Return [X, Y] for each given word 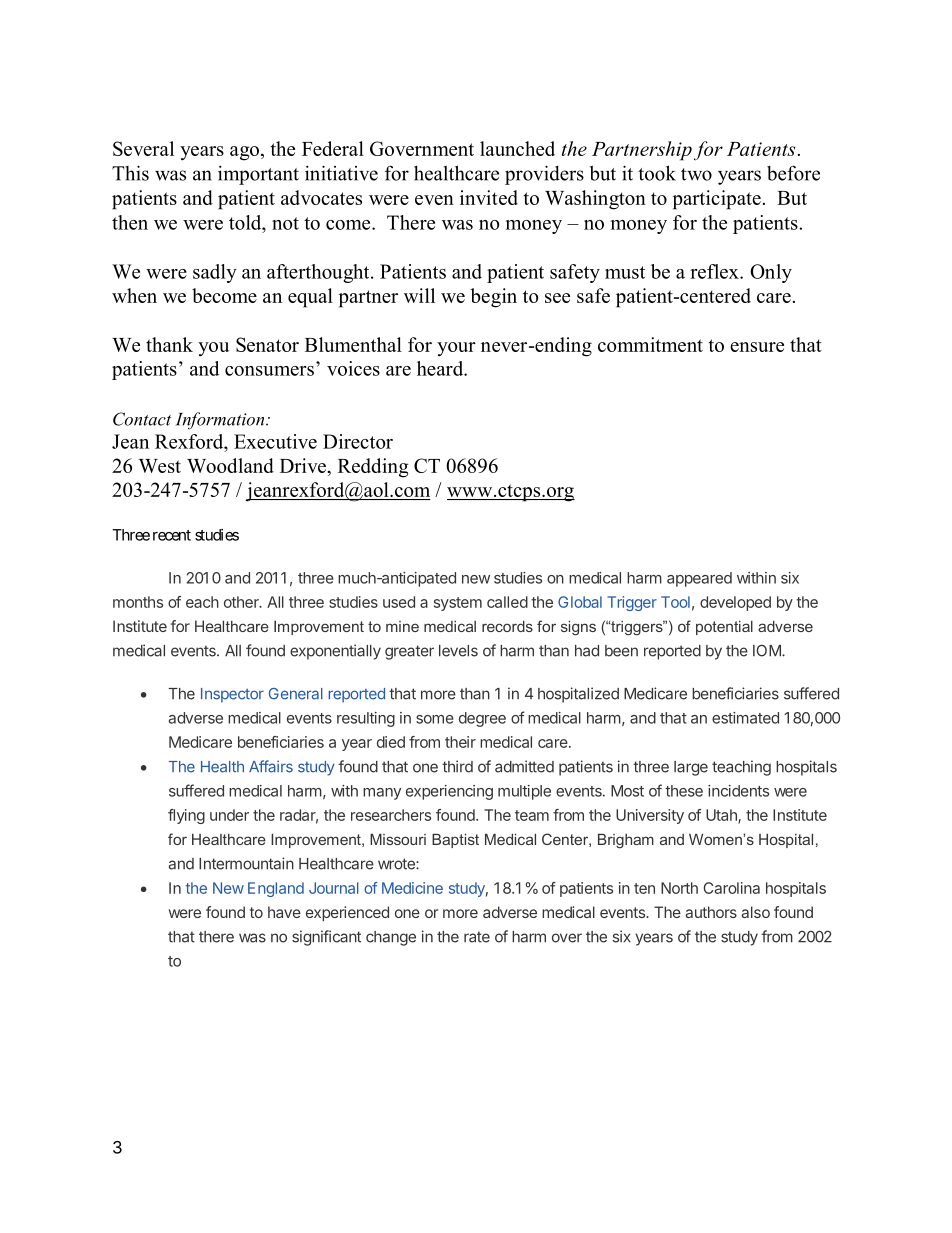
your [456, 349]
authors [711, 912]
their [460, 742]
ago [244, 153]
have [284, 912]
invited [489, 197]
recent [172, 535]
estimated [745, 718]
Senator [267, 344]
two [696, 174]
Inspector [232, 695]
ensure [757, 347]
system [458, 604]
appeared [699, 579]
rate [477, 937]
